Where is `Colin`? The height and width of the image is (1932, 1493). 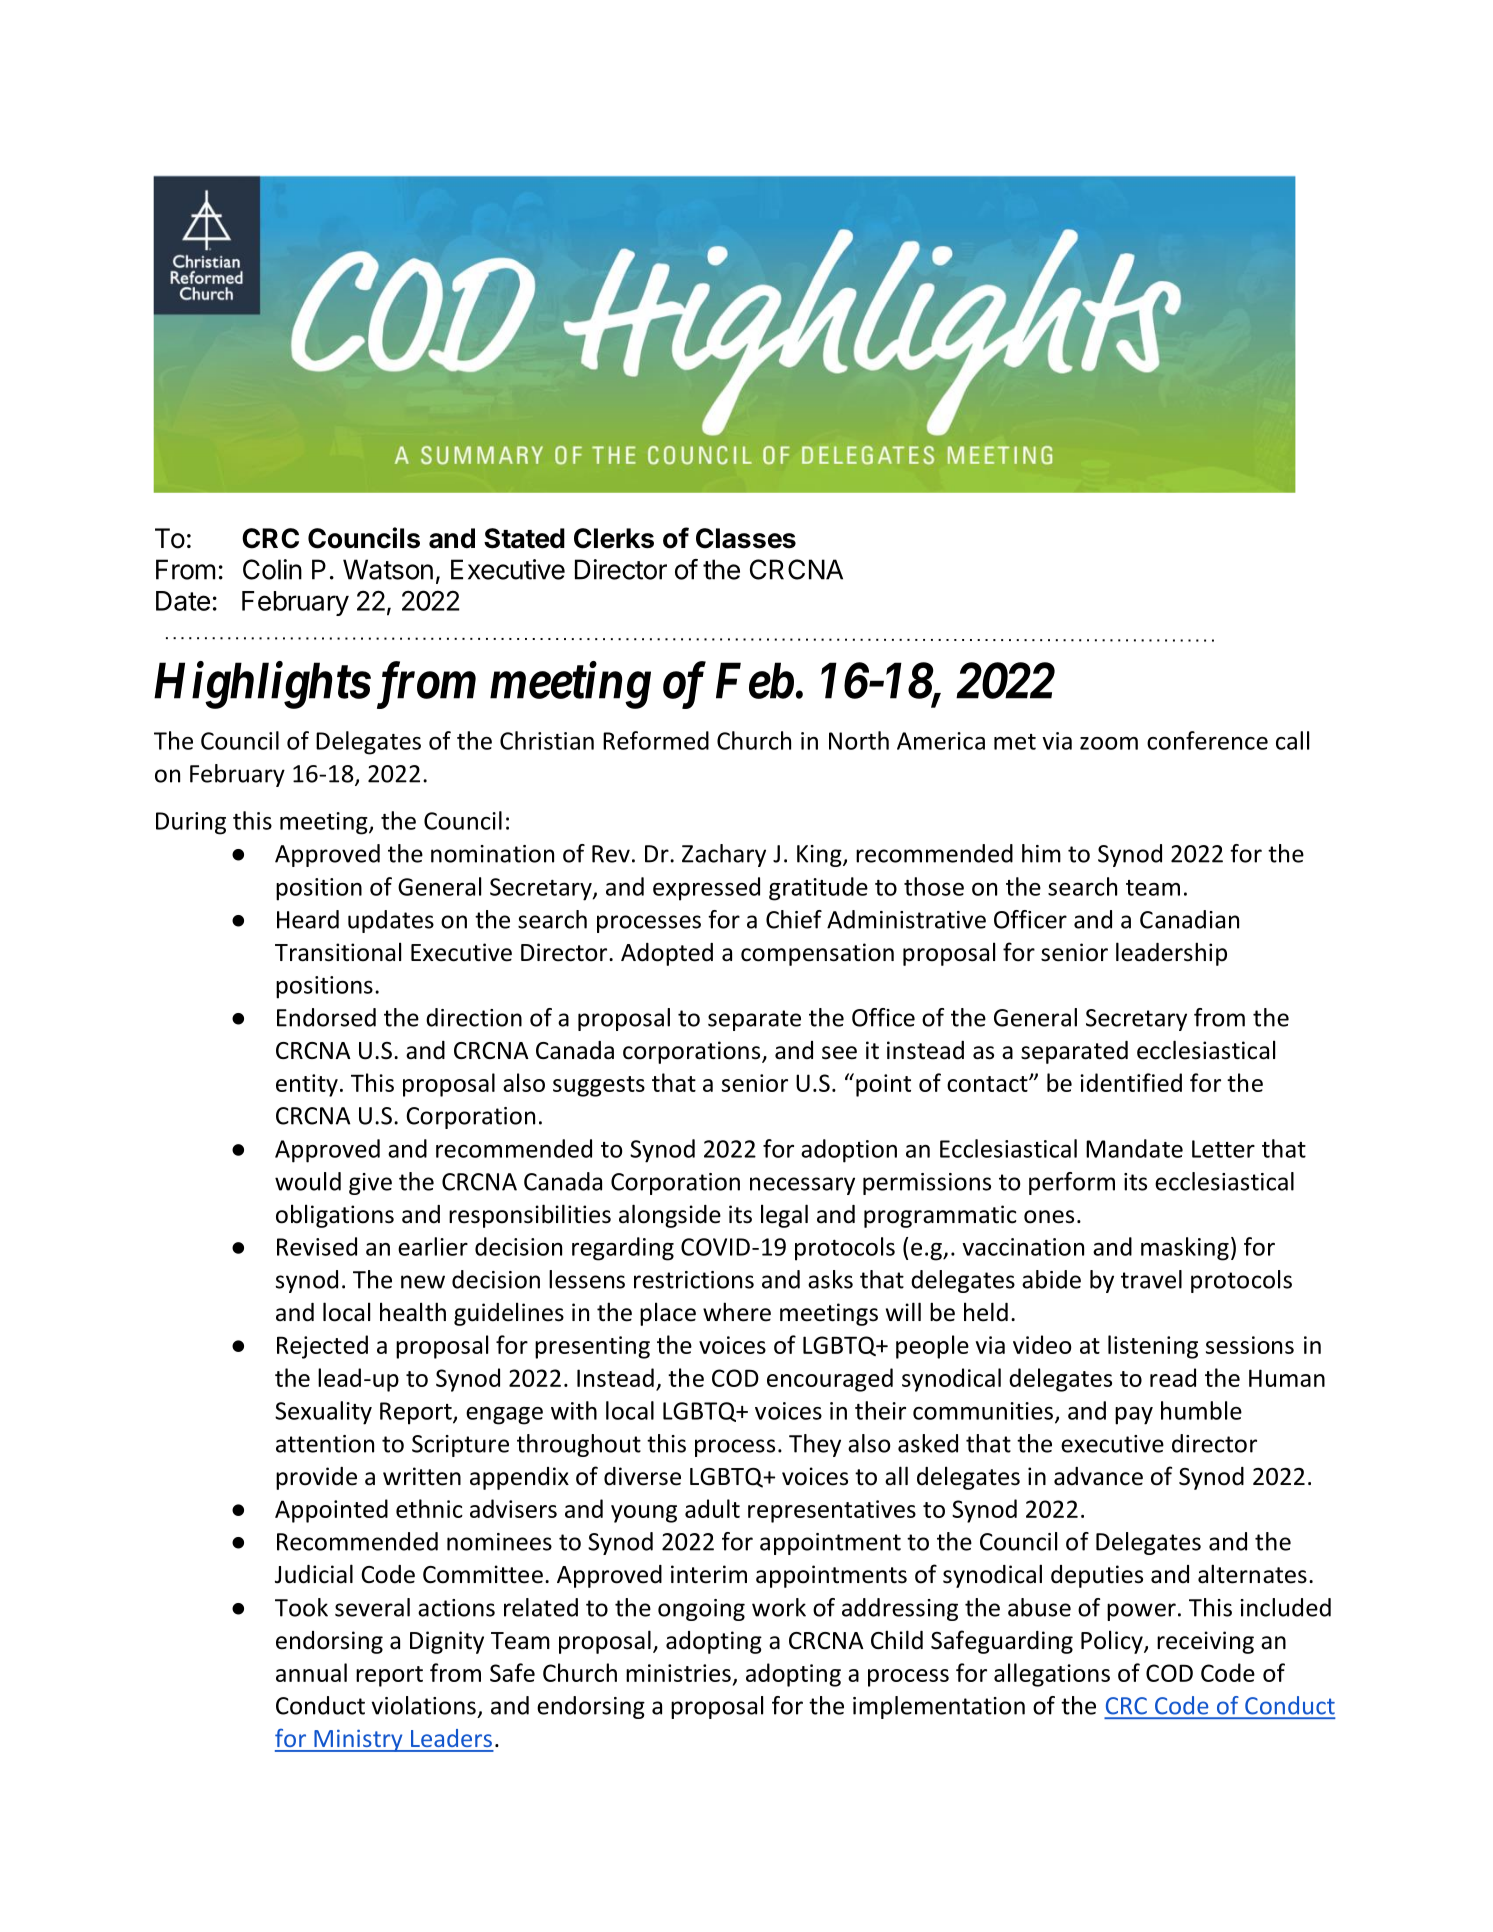
Colin is located at coordinates (272, 569).
